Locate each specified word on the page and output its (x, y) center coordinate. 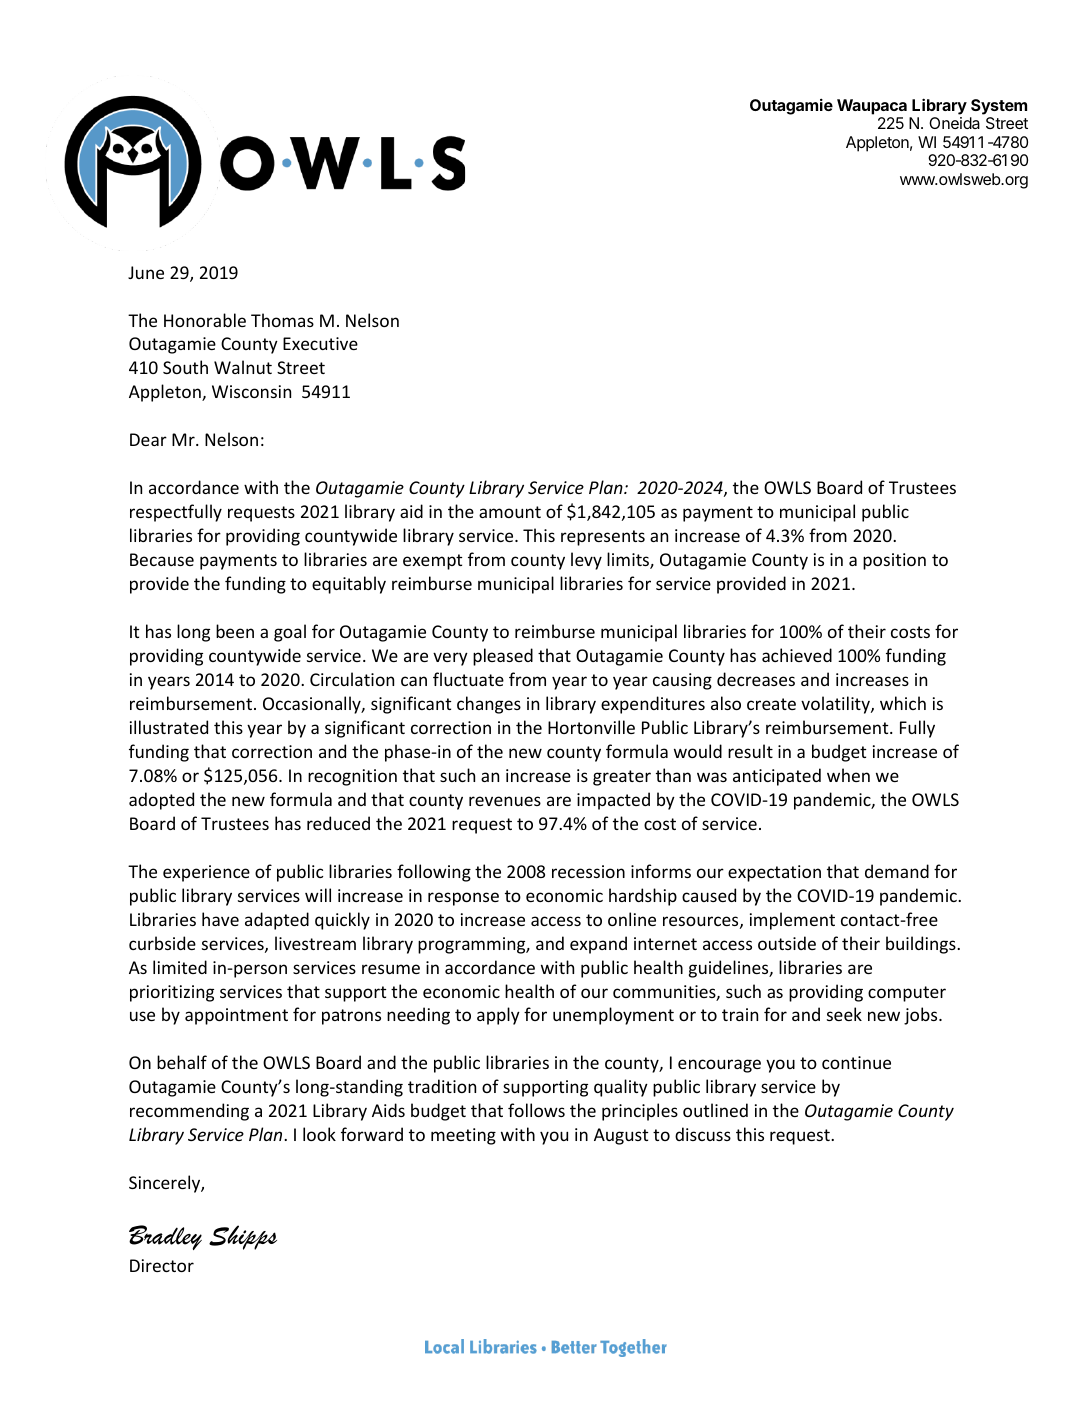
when (848, 775)
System (999, 107)
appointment (236, 1016)
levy (586, 561)
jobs (922, 1016)
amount (510, 512)
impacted (613, 801)
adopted (161, 801)
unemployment (613, 1016)
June (146, 272)
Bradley (165, 1237)
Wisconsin (251, 391)
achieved (797, 655)
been (235, 631)
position (894, 561)
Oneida (954, 123)
